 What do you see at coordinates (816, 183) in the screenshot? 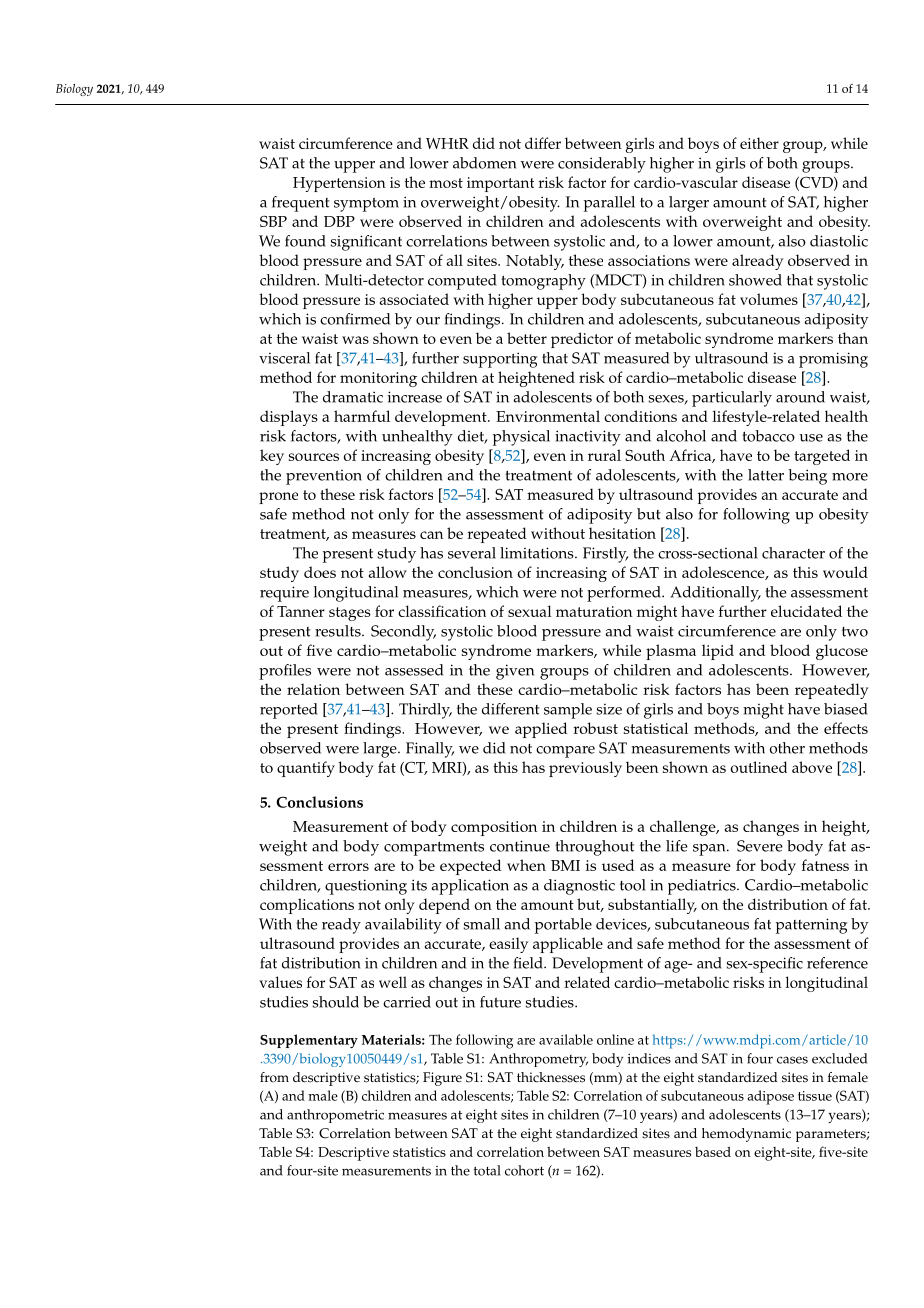
I see `CVD` at bounding box center [816, 183].
